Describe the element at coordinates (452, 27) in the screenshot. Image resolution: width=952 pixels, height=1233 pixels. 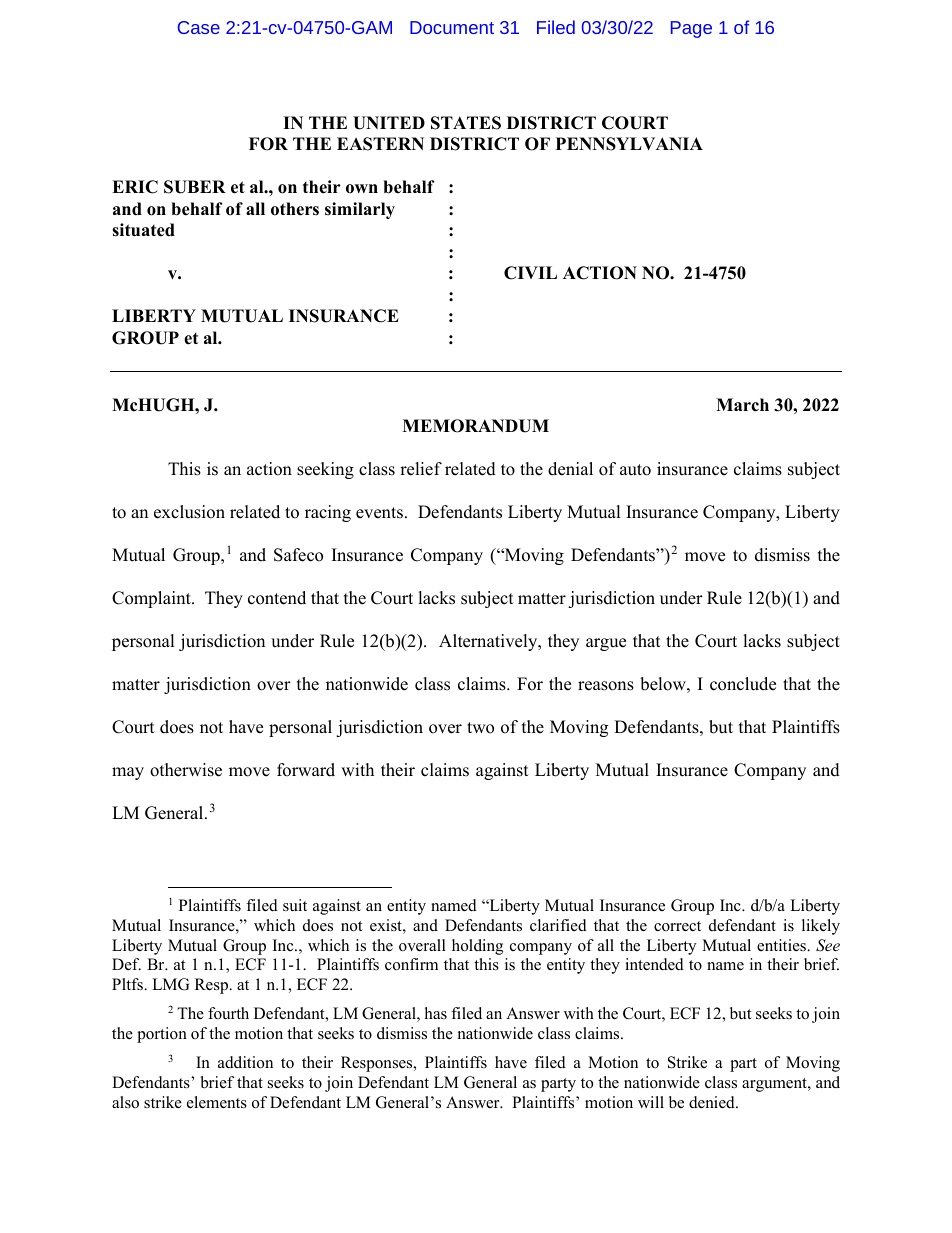
I see `Document` at that location.
